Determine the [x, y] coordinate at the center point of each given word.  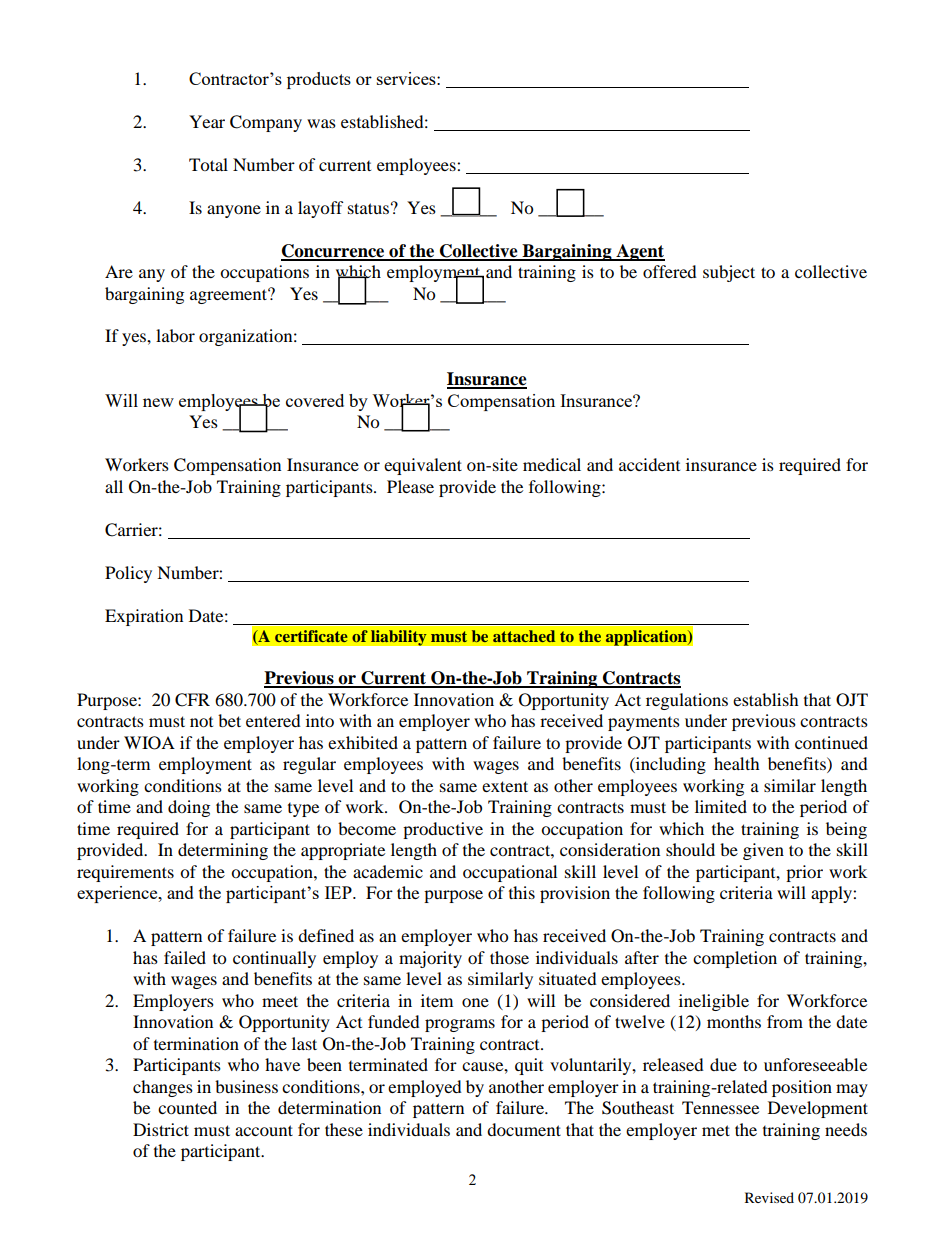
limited [721, 806]
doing [189, 808]
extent [505, 786]
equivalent [423, 466]
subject [729, 273]
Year [207, 121]
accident [649, 464]
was [321, 123]
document [524, 1129]
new [158, 402]
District [161, 1129]
